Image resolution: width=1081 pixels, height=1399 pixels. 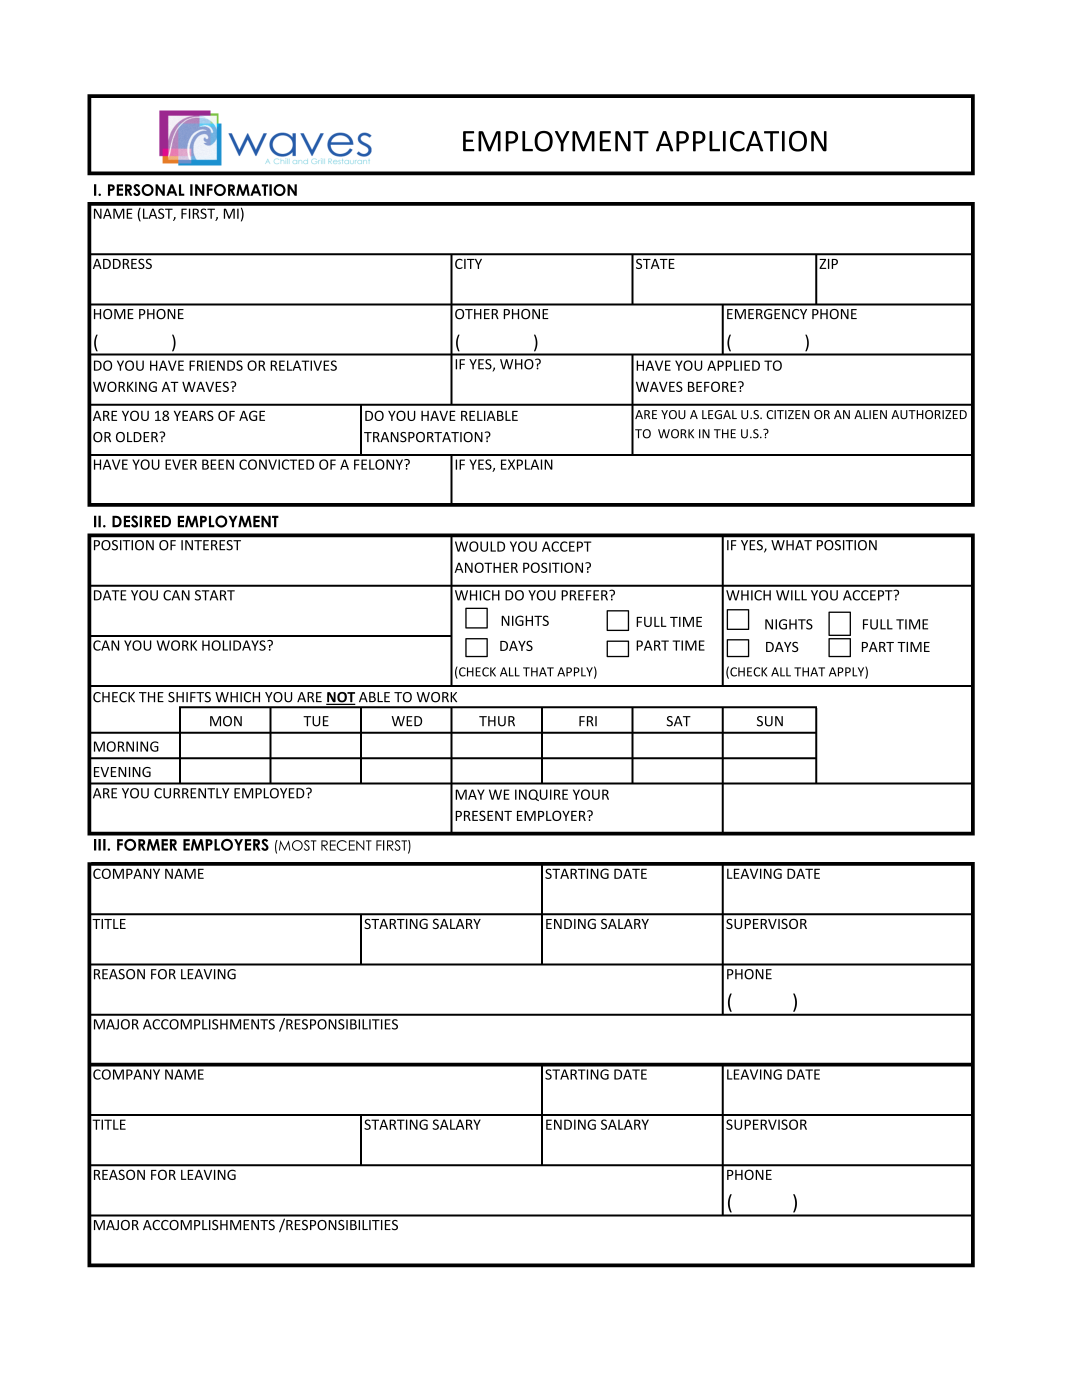 What do you see at coordinates (733, 365) in the screenshot?
I see `APPLIED` at bounding box center [733, 365].
